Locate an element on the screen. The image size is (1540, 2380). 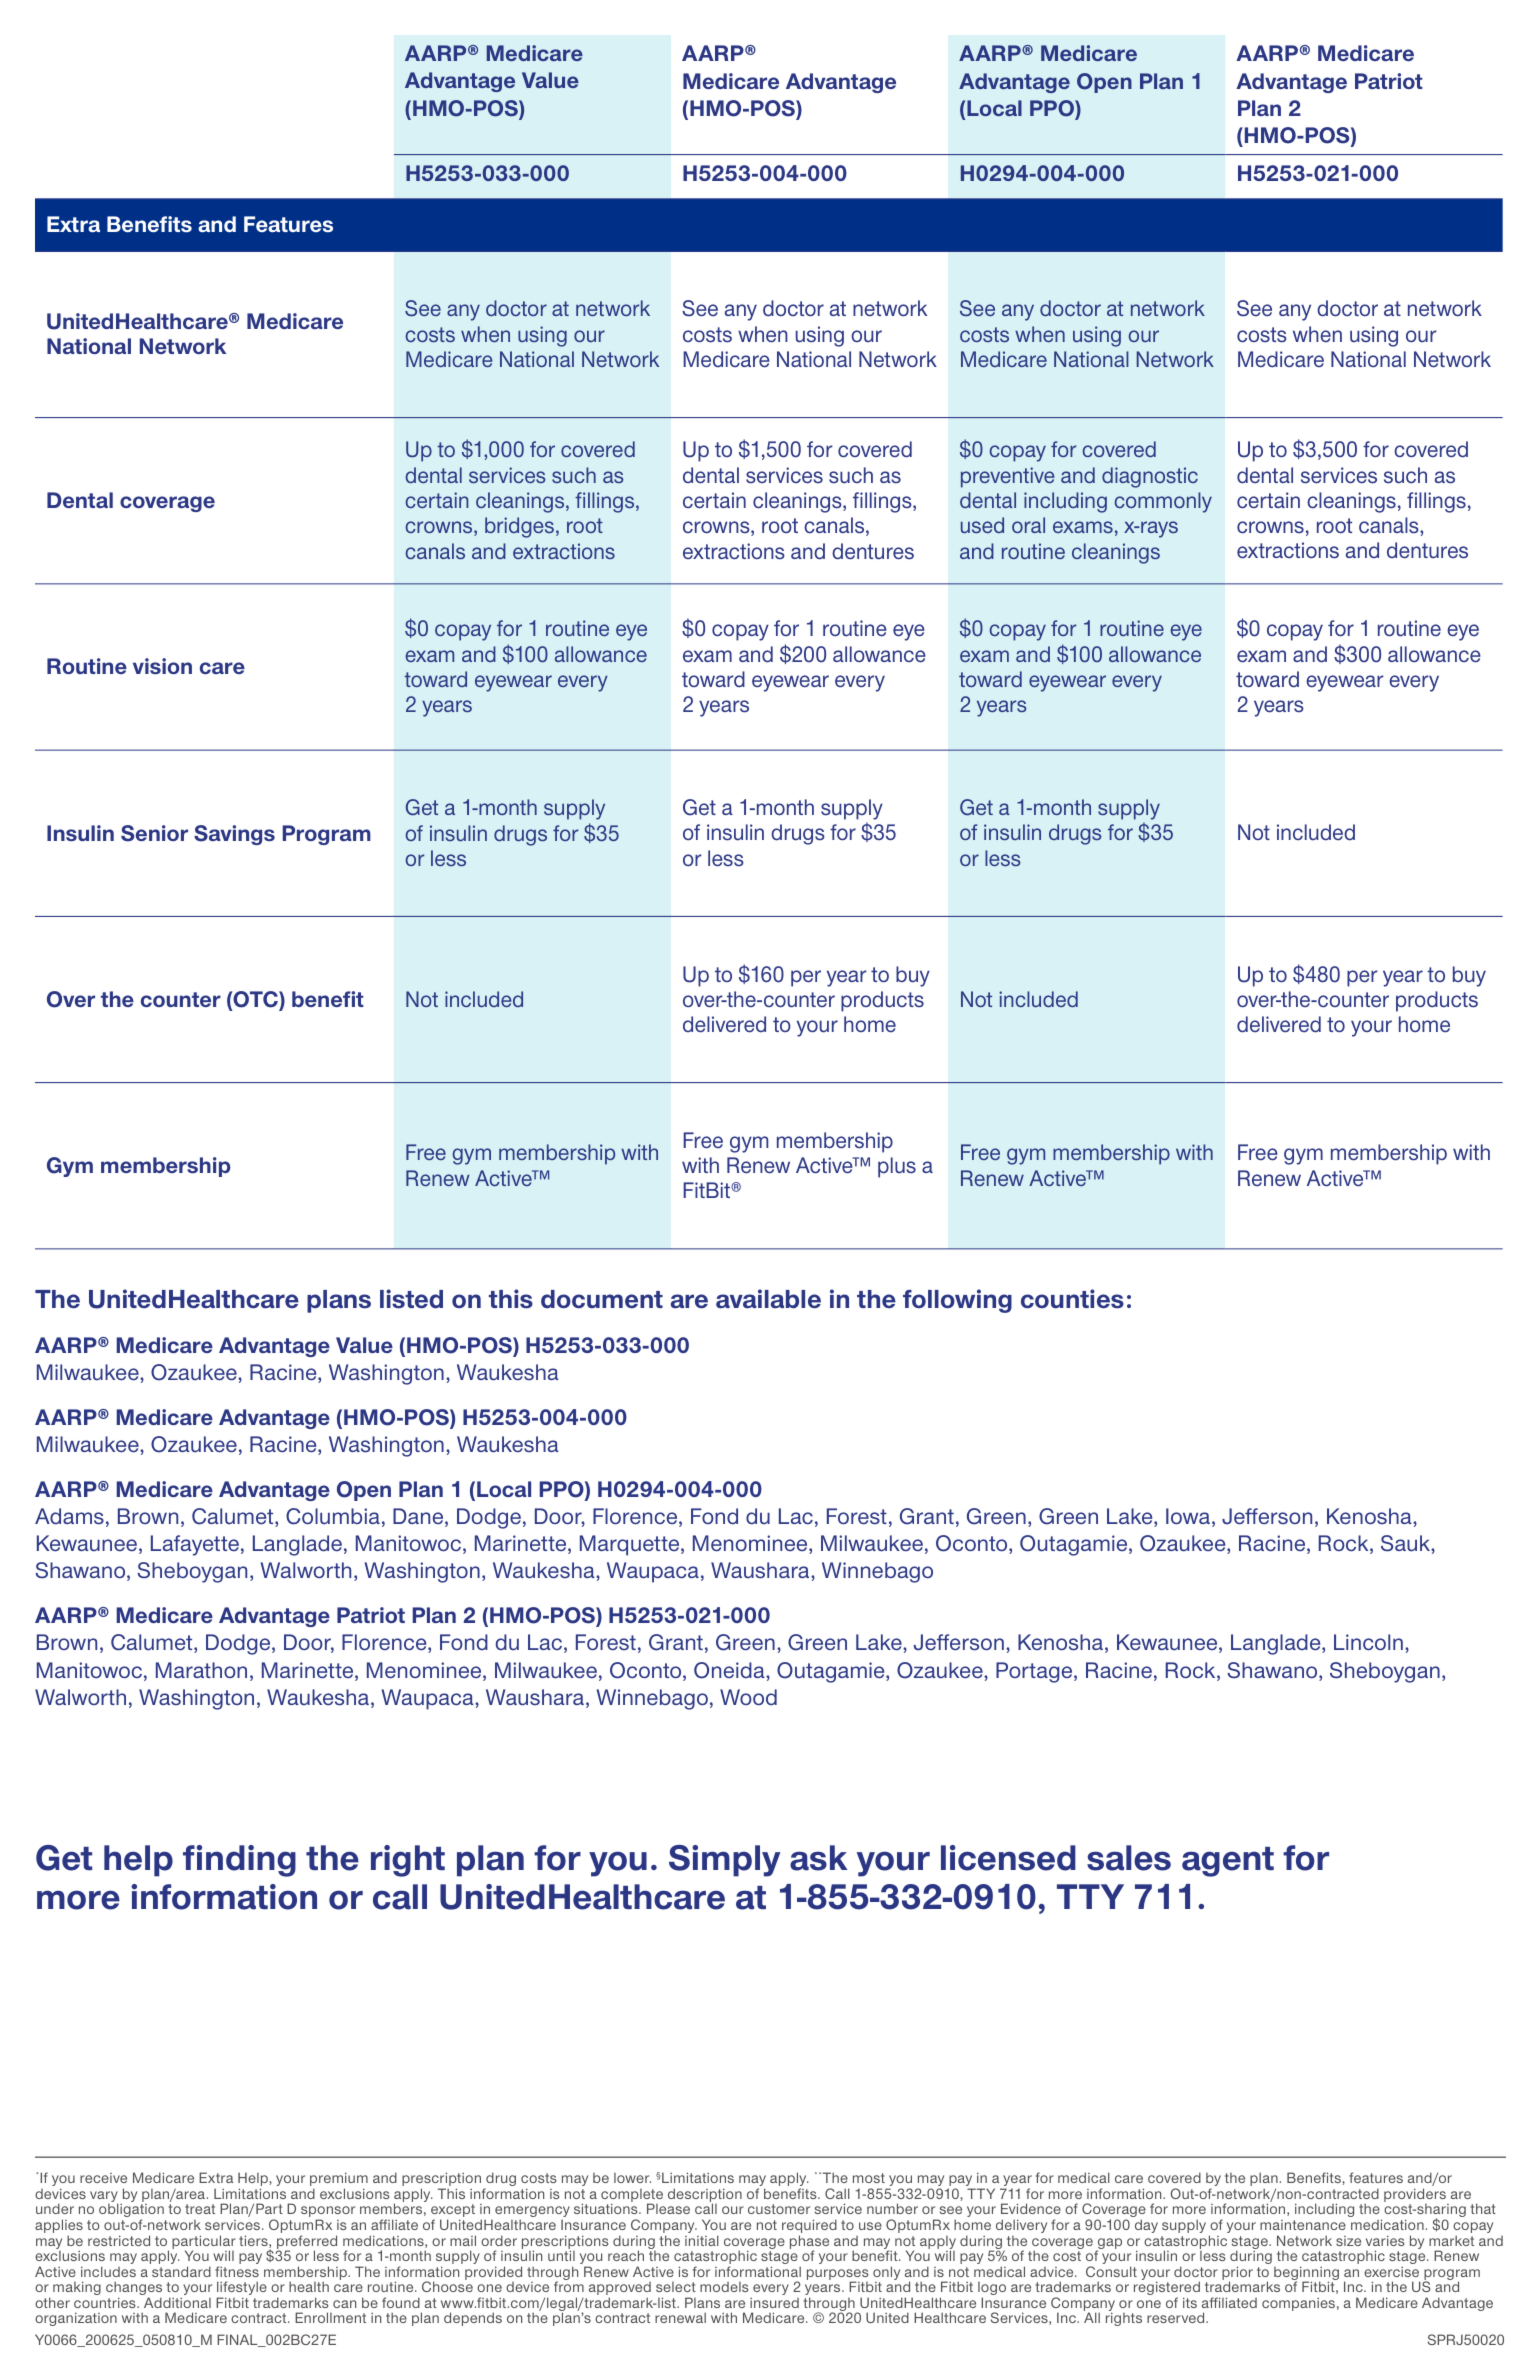
counties is located at coordinates (1072, 1299).
